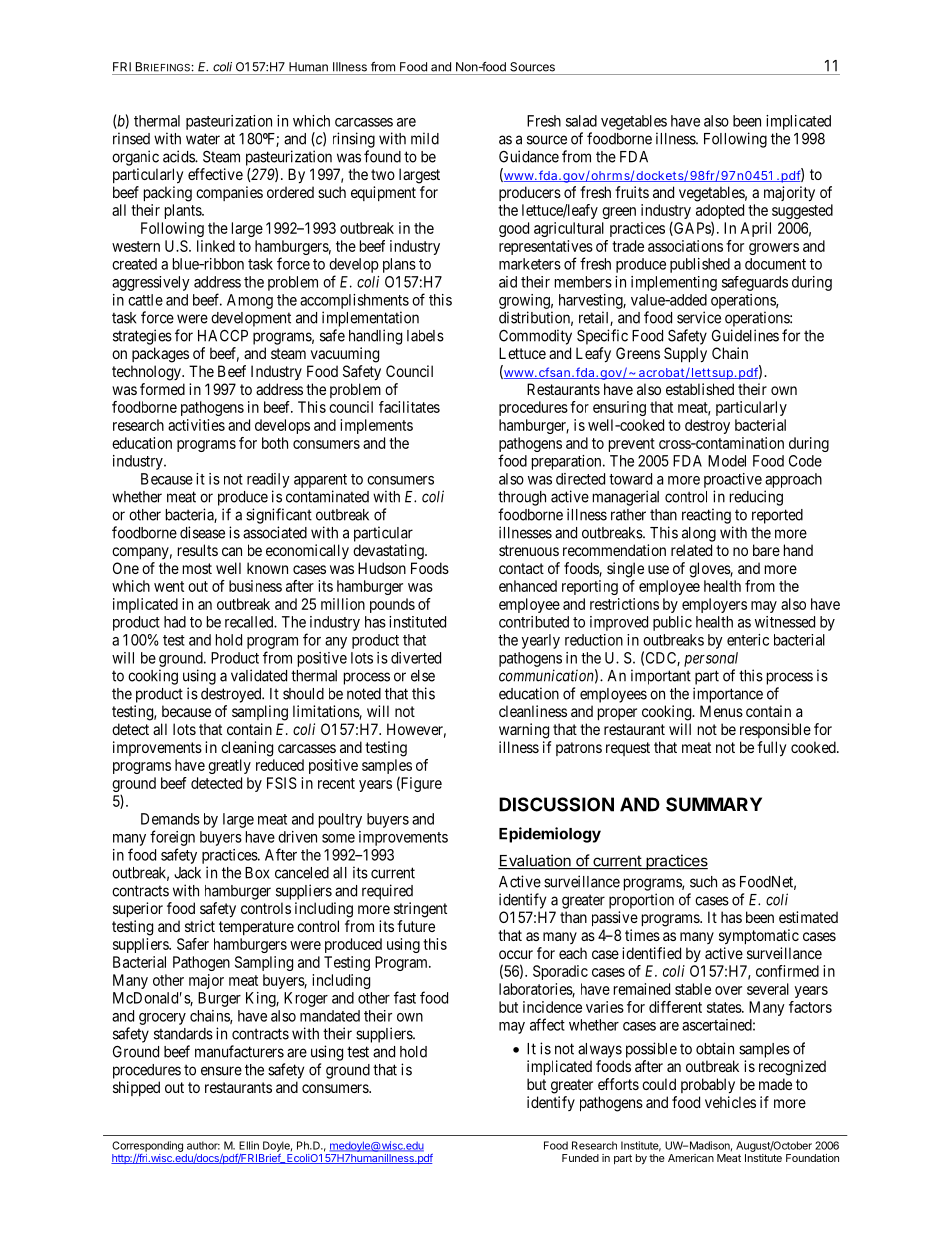 Image resolution: width=952 pixels, height=1233 pixels. Describe the element at coordinates (223, 335) in the screenshot. I see `HACCP` at that location.
